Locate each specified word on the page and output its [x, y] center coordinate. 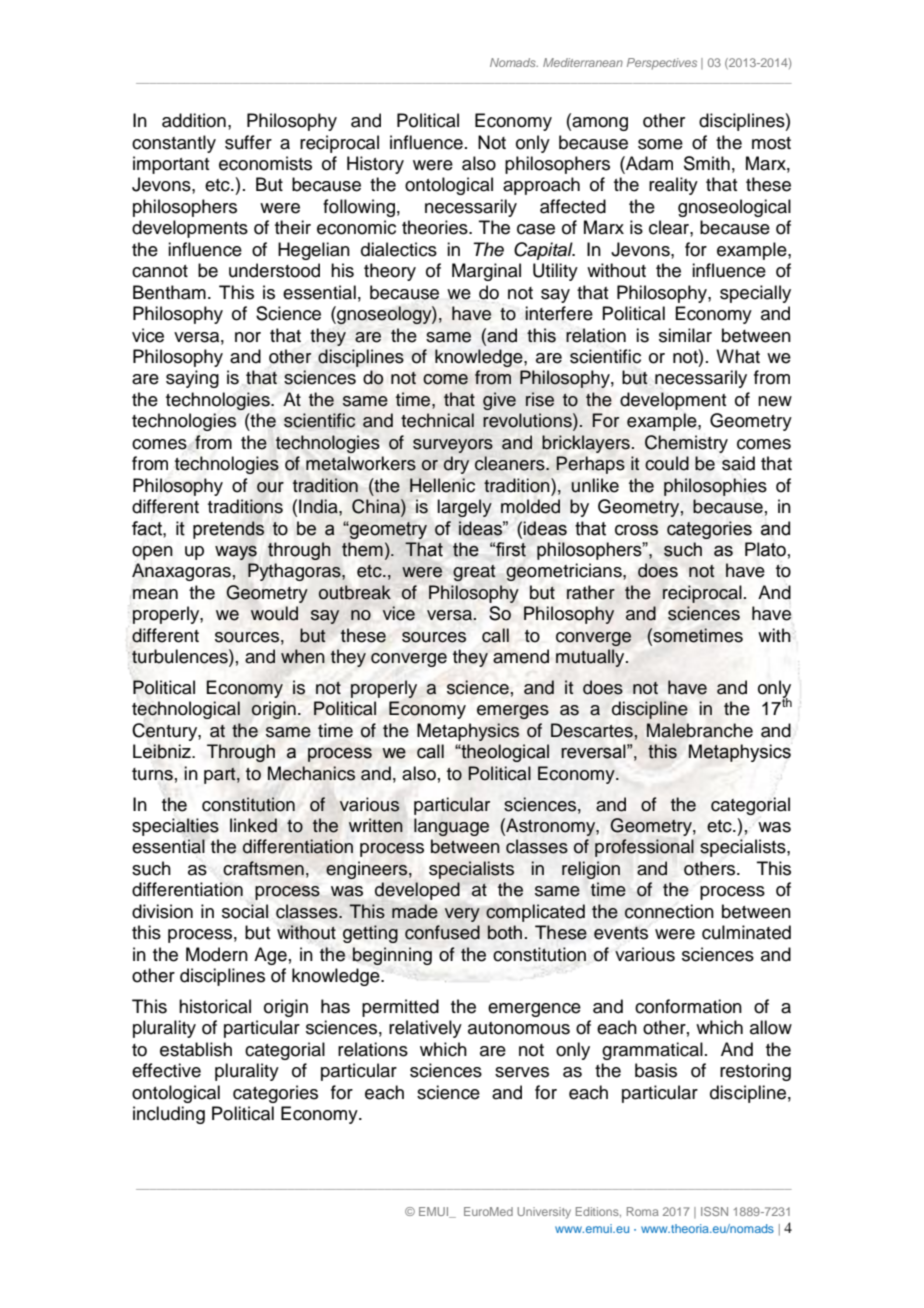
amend [521, 656]
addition [194, 120]
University [544, 1213]
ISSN [714, 1211]
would [274, 613]
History [375, 165]
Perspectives [662, 64]
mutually [591, 658]
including [169, 1115]
